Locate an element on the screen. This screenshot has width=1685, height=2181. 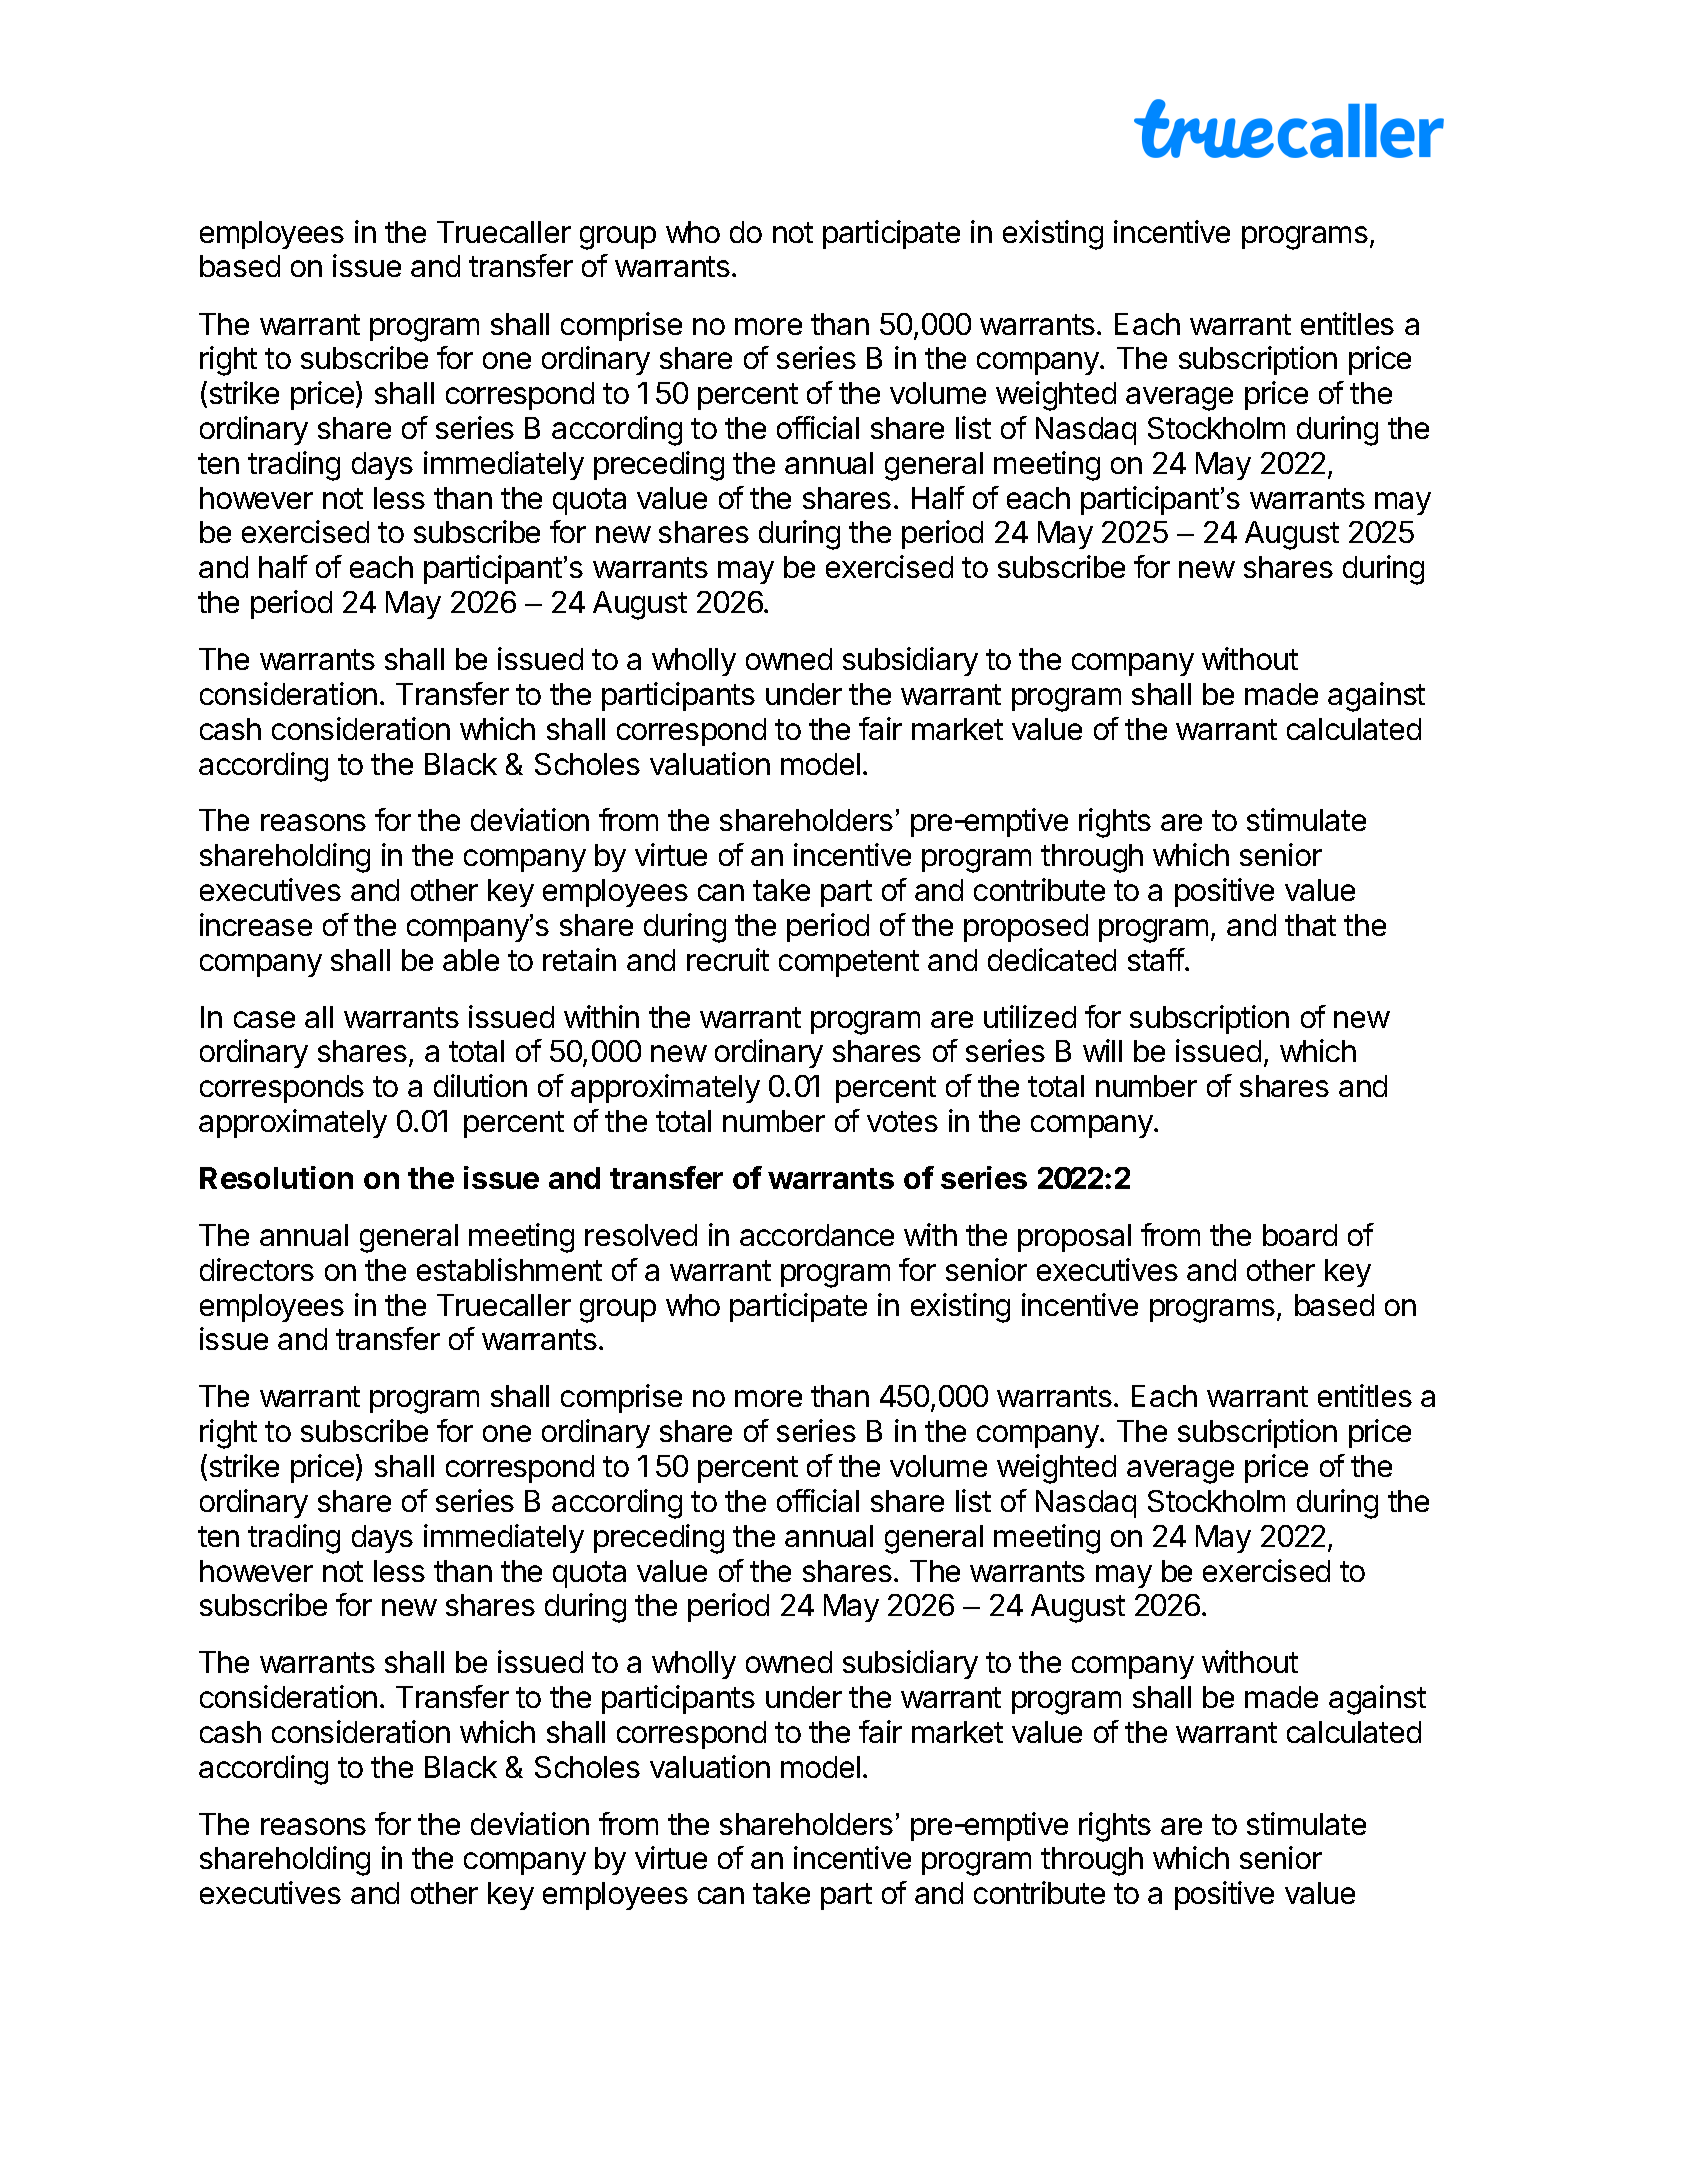
dilution is located at coordinates (480, 1085).
